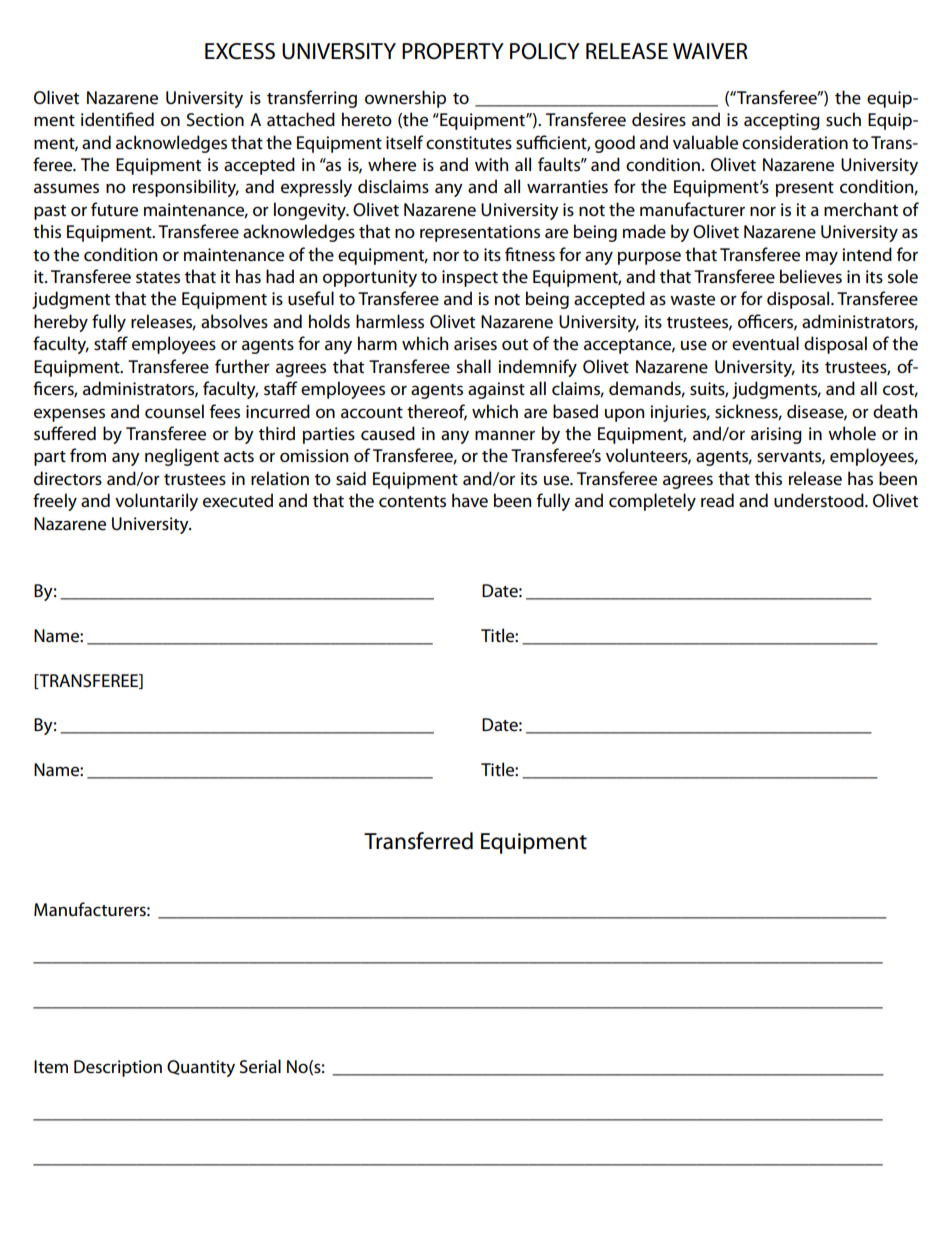 The height and width of the screenshot is (1233, 952). Describe the element at coordinates (475, 344) in the screenshot. I see `arises` at that location.
